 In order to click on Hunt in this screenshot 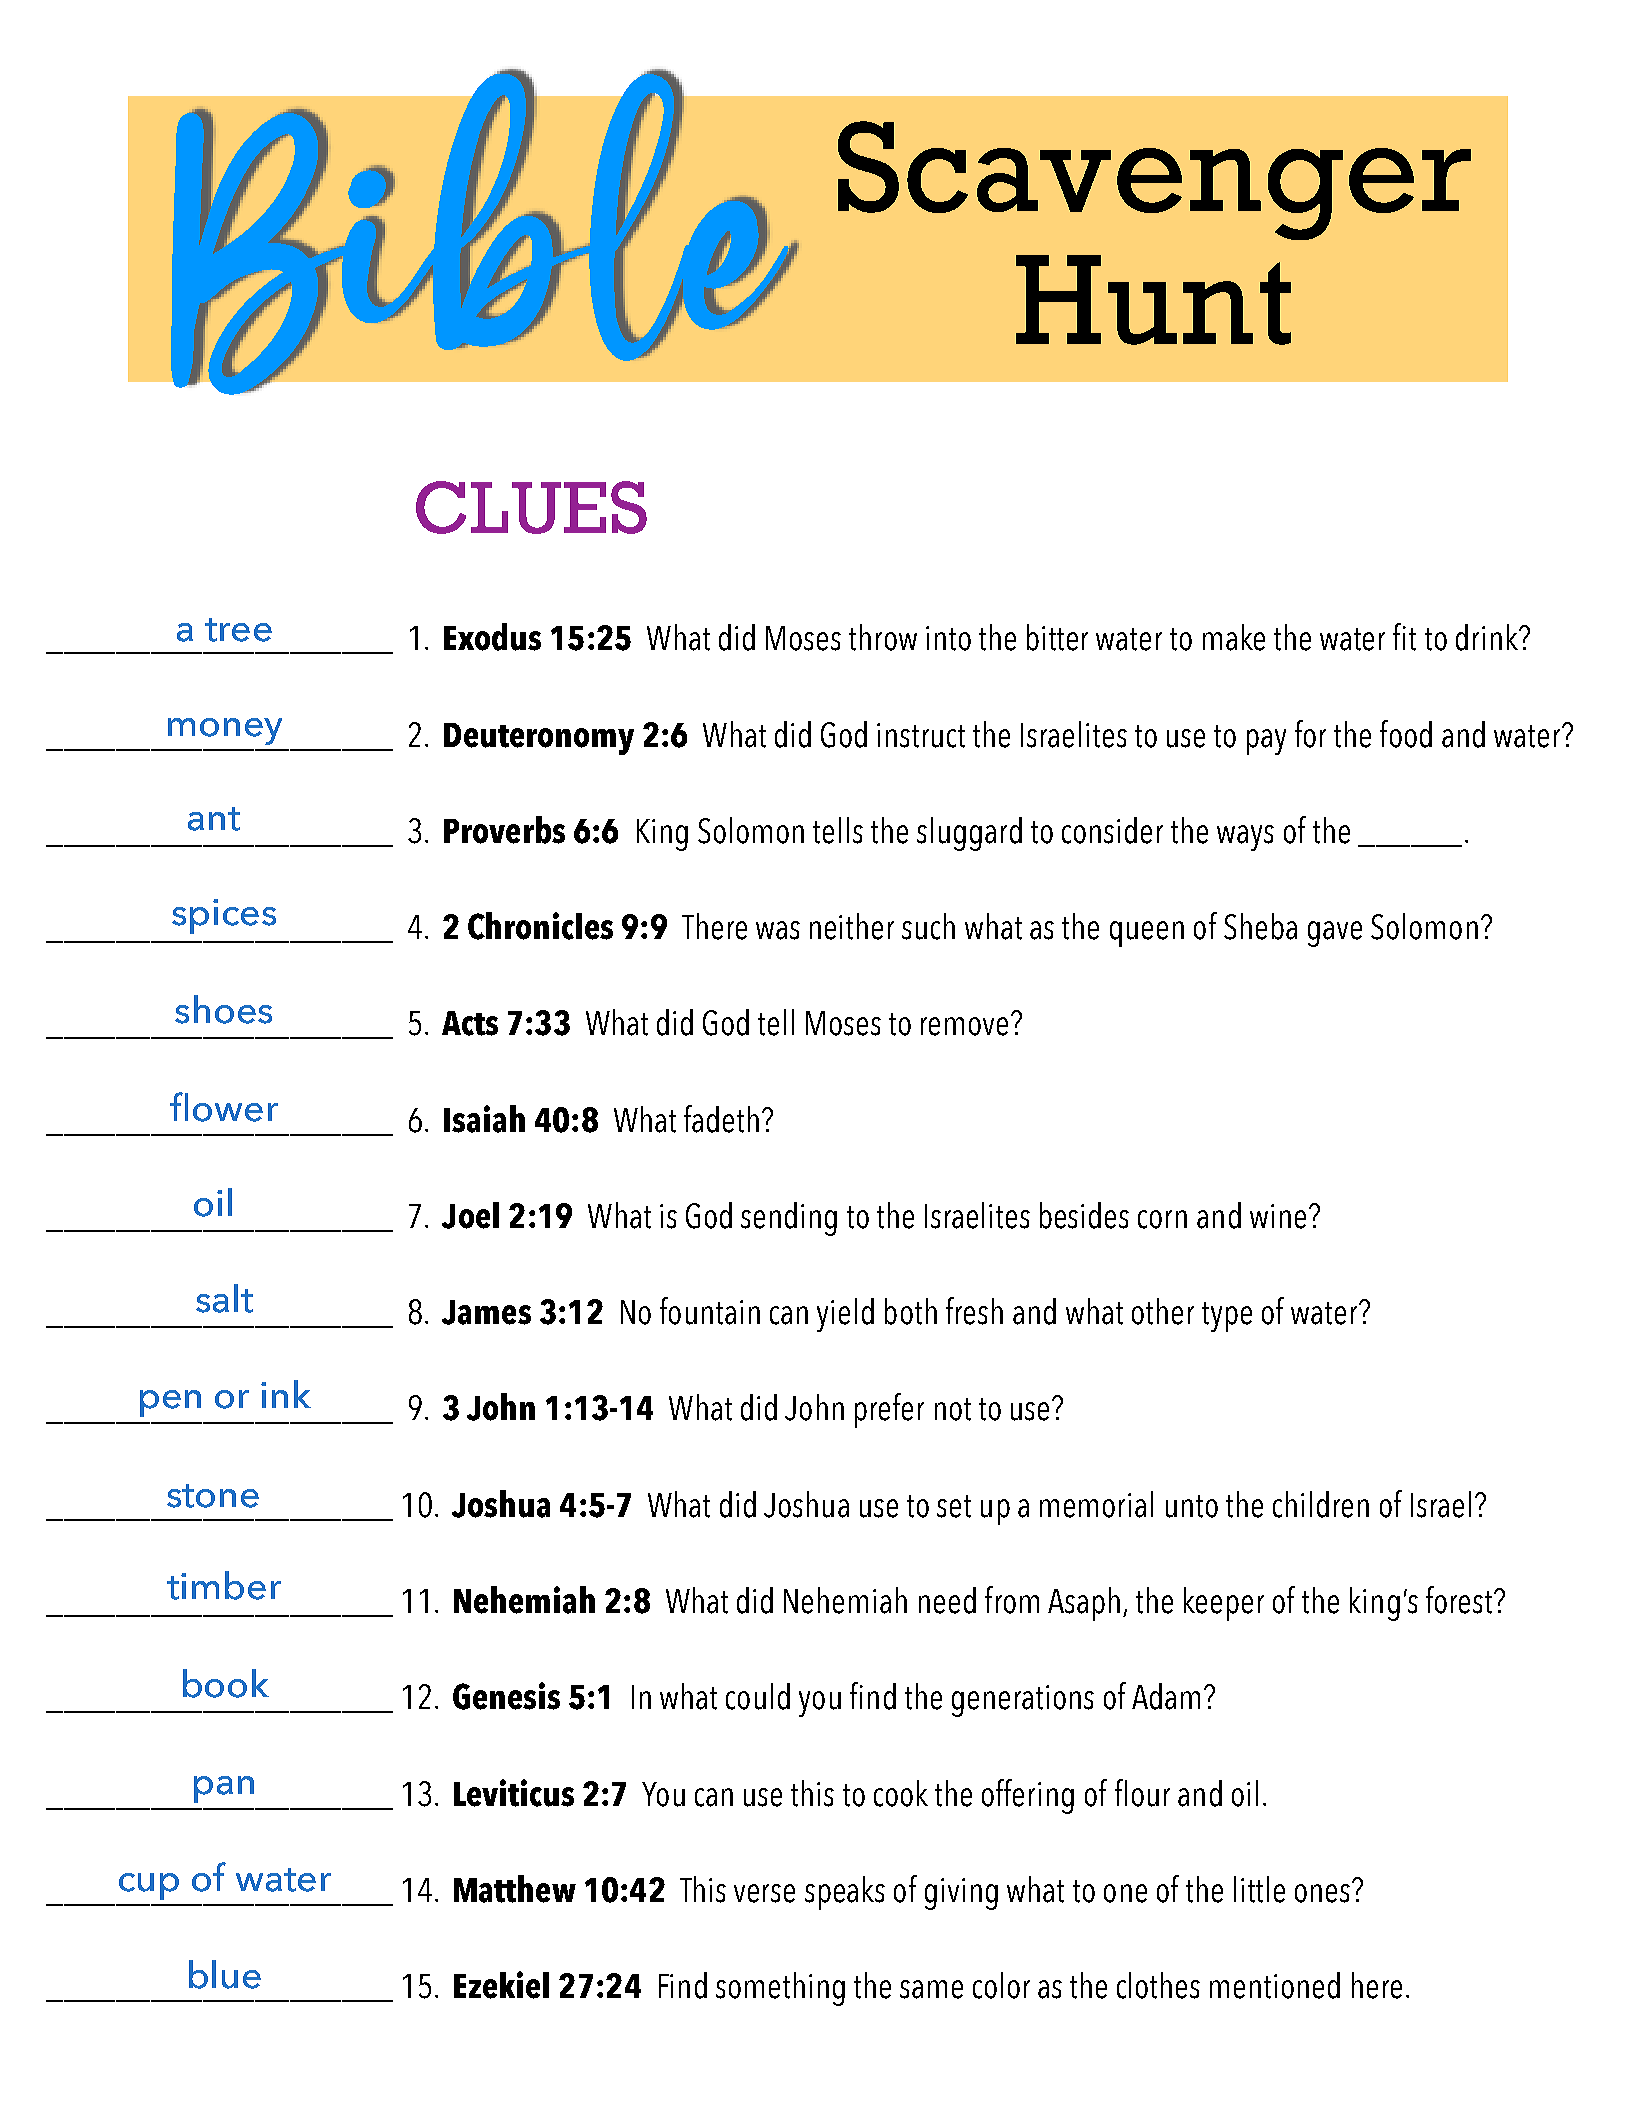, I will do `click(1153, 300)`.
